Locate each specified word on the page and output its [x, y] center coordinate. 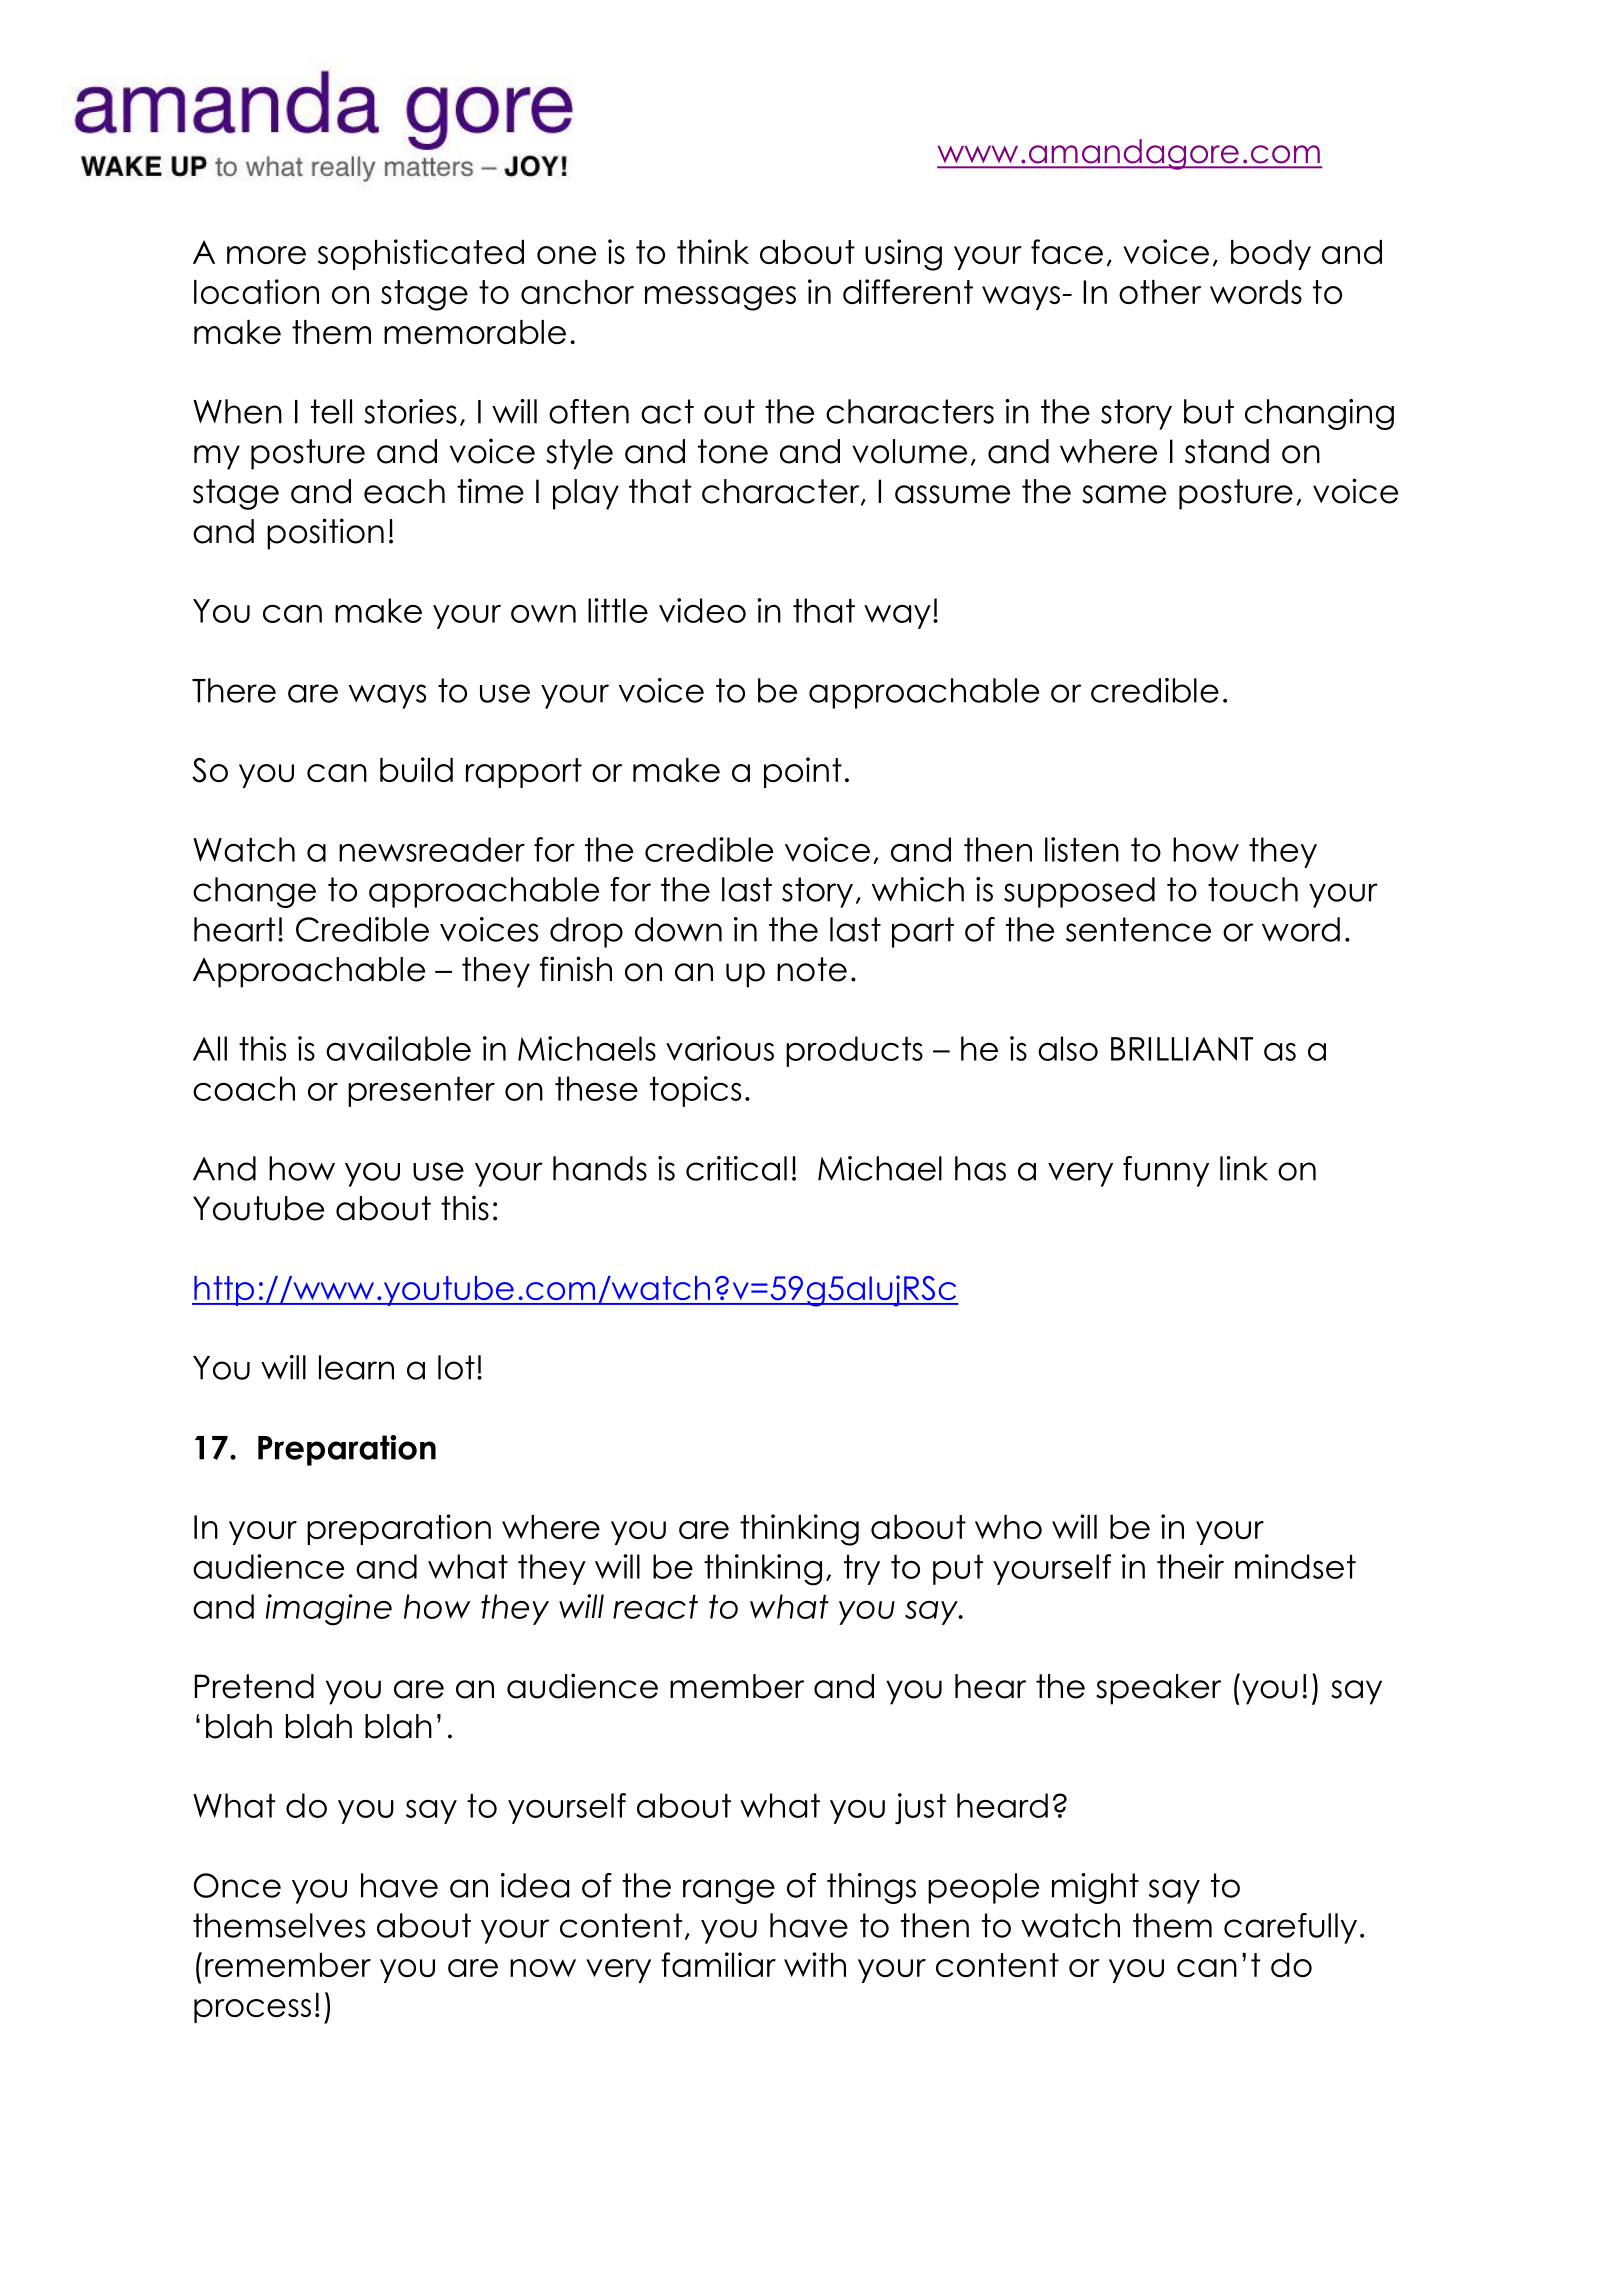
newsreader [432, 849]
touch [1253, 889]
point [803, 772]
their [1190, 1566]
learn [356, 1367]
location [256, 291]
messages [720, 298]
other [1160, 292]
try [862, 1570]
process [252, 2011]
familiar [718, 1964]
